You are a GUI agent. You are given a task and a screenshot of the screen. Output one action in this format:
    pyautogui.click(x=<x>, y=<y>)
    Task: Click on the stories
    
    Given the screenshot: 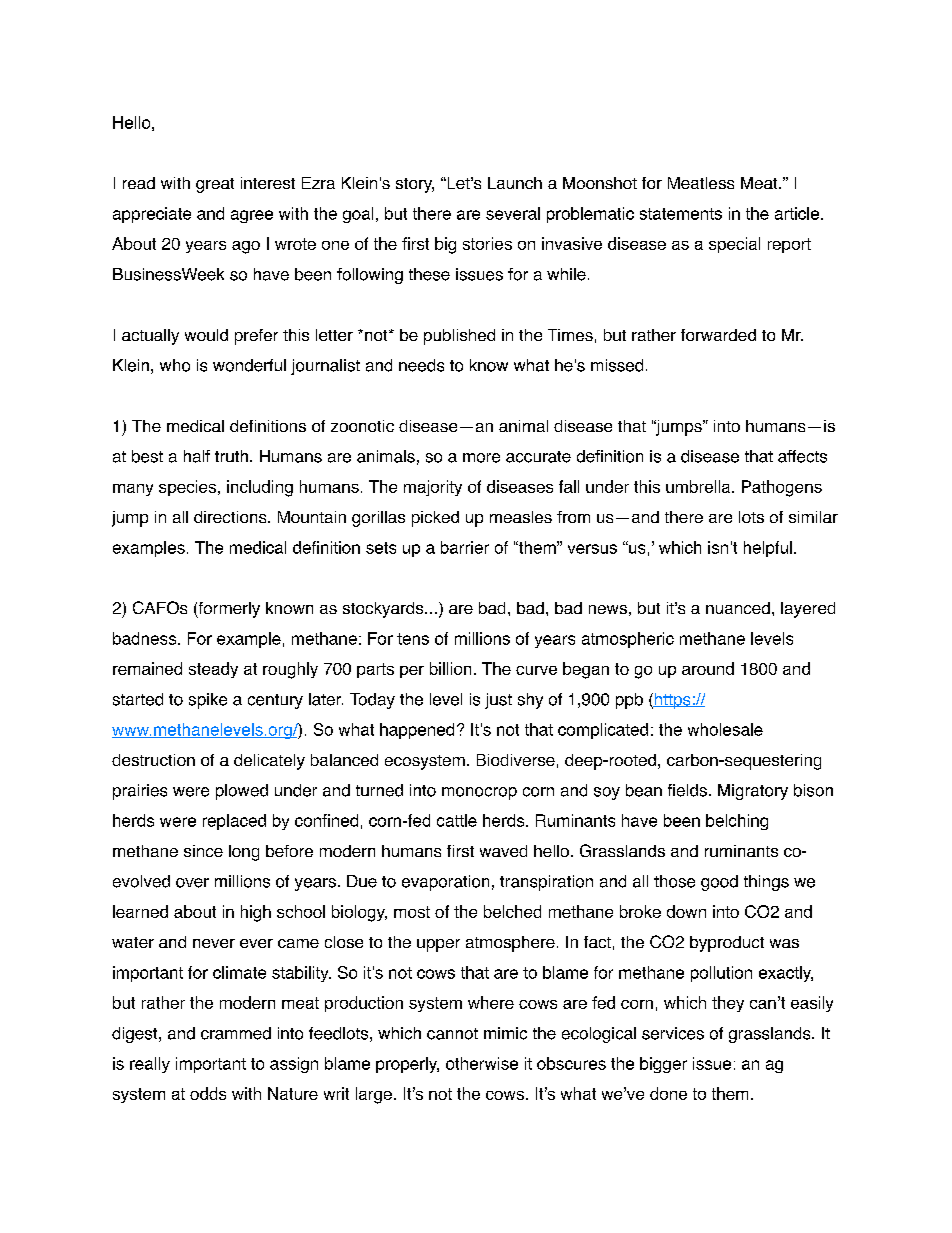 What is the action you would take?
    pyautogui.click(x=487, y=243)
